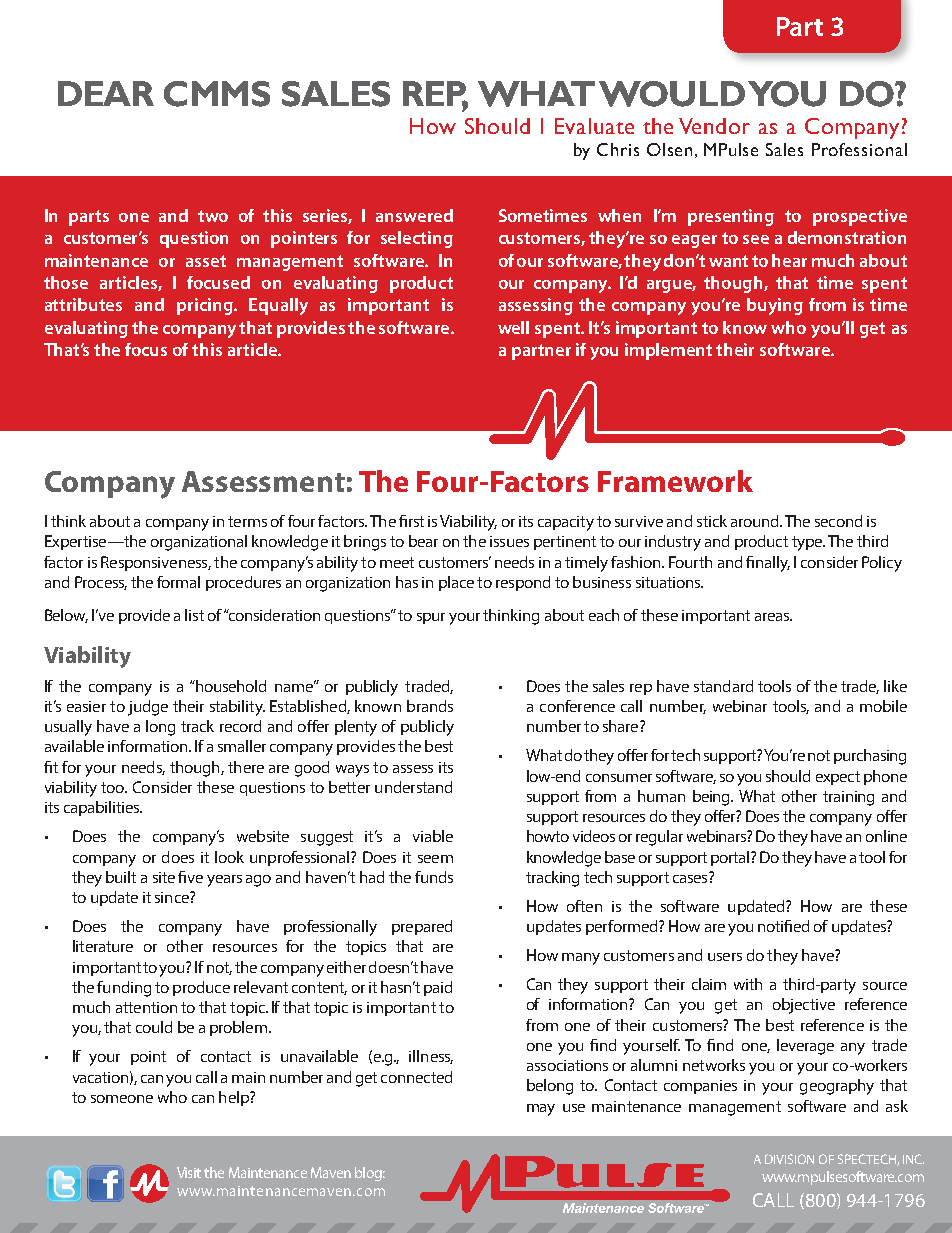 This screenshot has height=1233, width=952. I want to click on areas, so click(773, 617).
